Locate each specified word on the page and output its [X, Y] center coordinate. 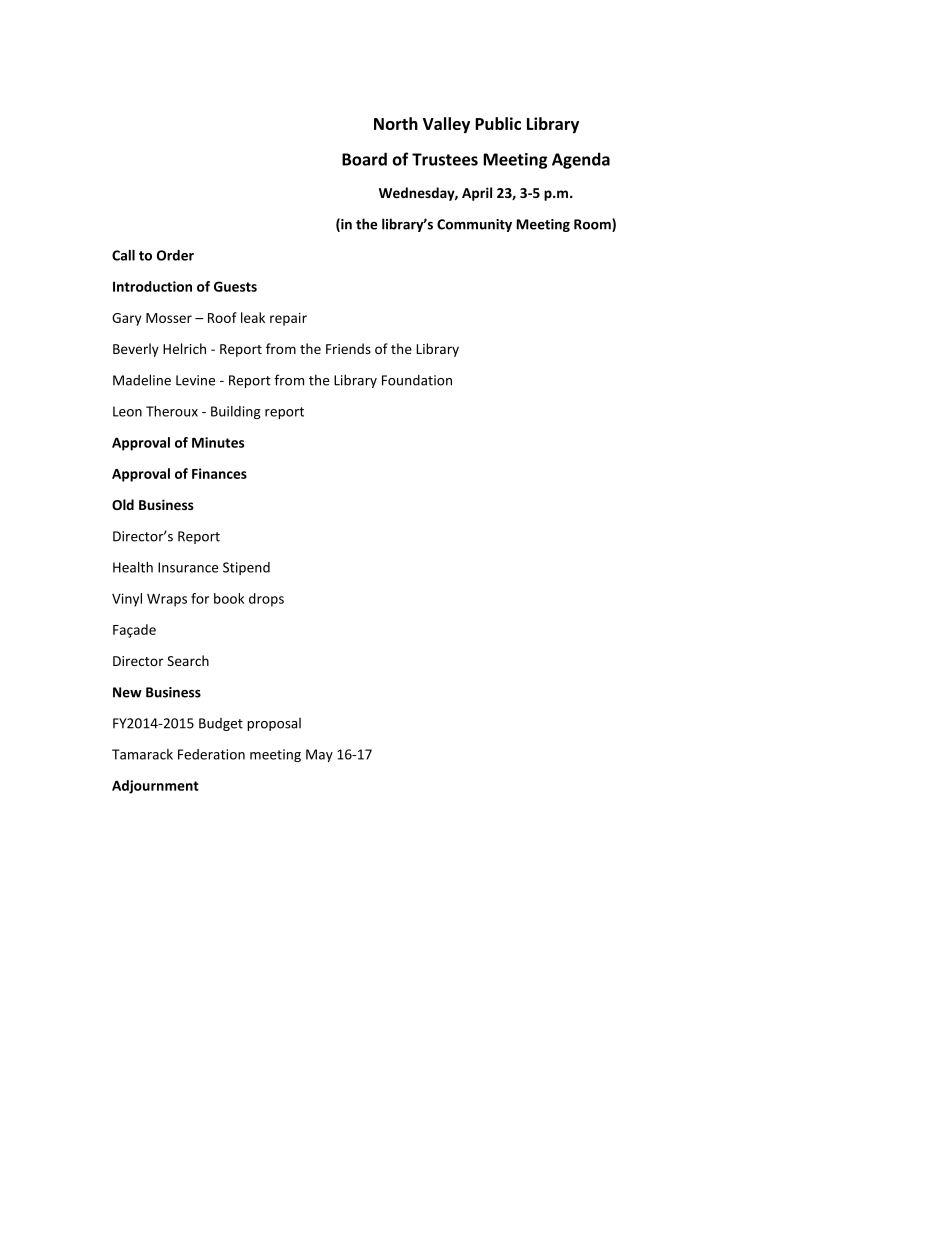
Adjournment [155, 787]
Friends [348, 348]
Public [498, 123]
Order [175, 255]
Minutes [218, 442]
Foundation [417, 380]
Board [364, 159]
